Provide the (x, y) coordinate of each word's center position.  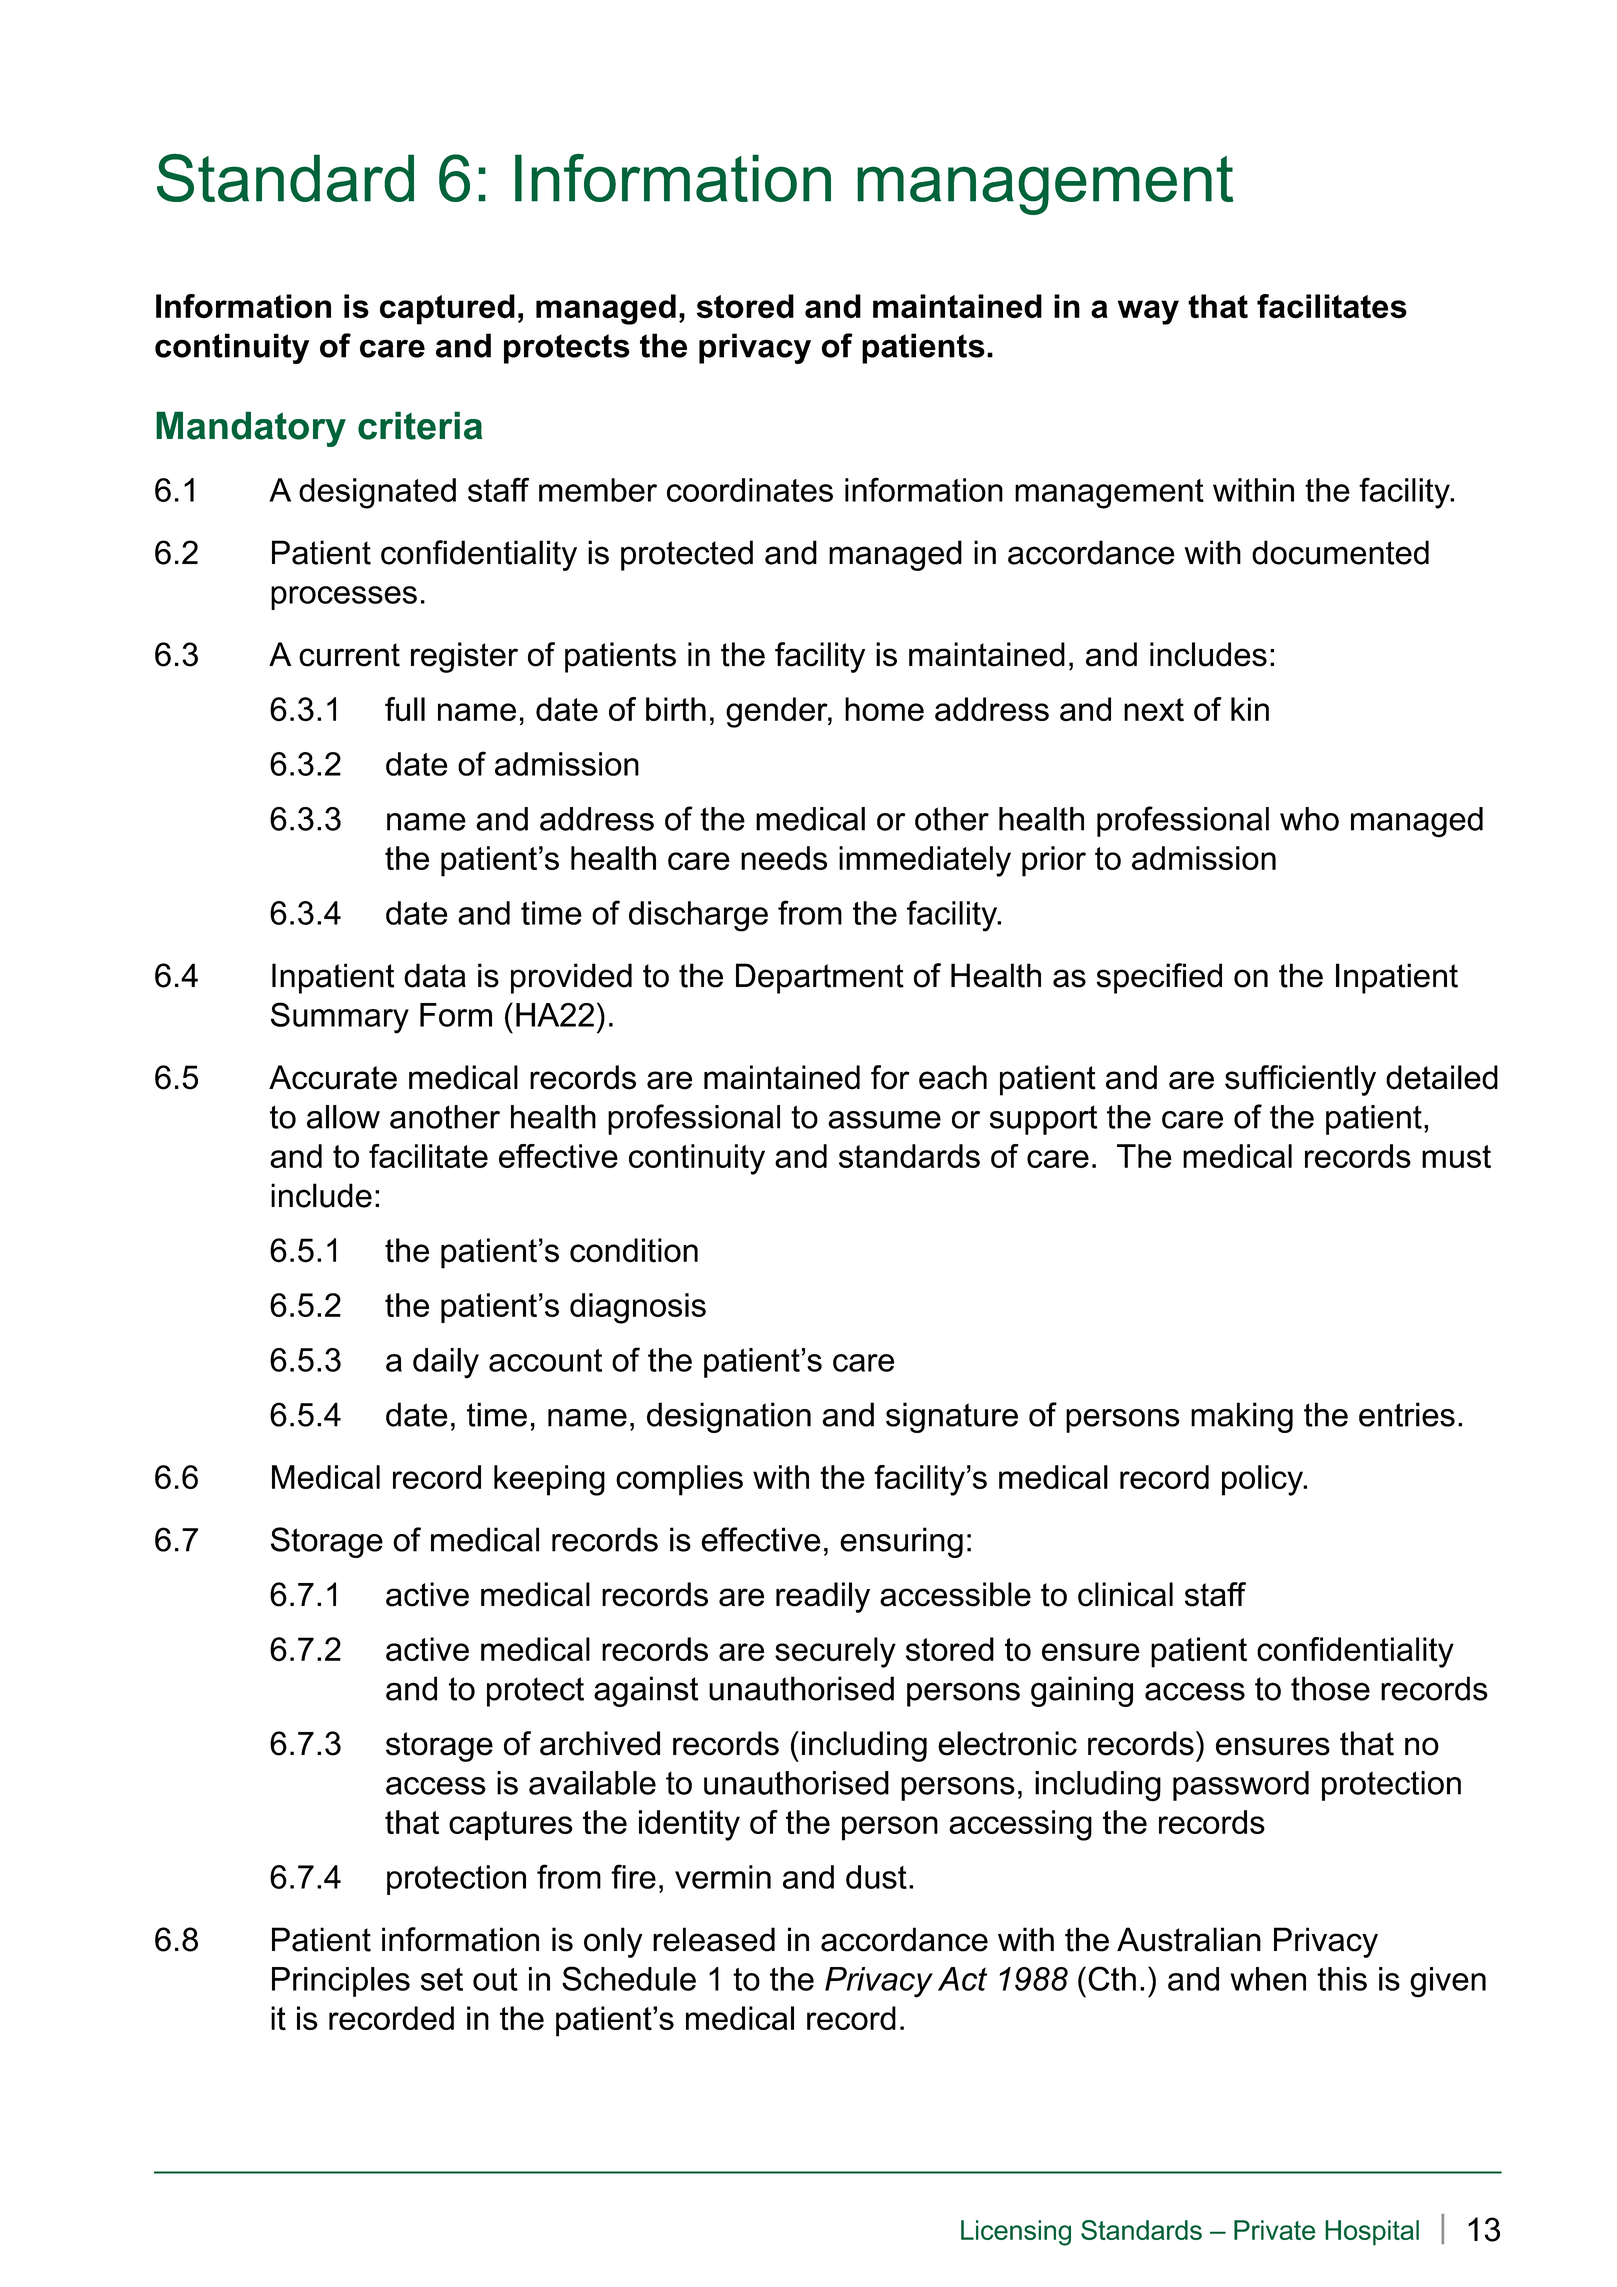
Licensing (1016, 2233)
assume (884, 1120)
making (1242, 1417)
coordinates (750, 490)
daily (446, 1363)
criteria (420, 425)
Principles (341, 1982)
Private (1274, 2230)
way (1148, 312)
